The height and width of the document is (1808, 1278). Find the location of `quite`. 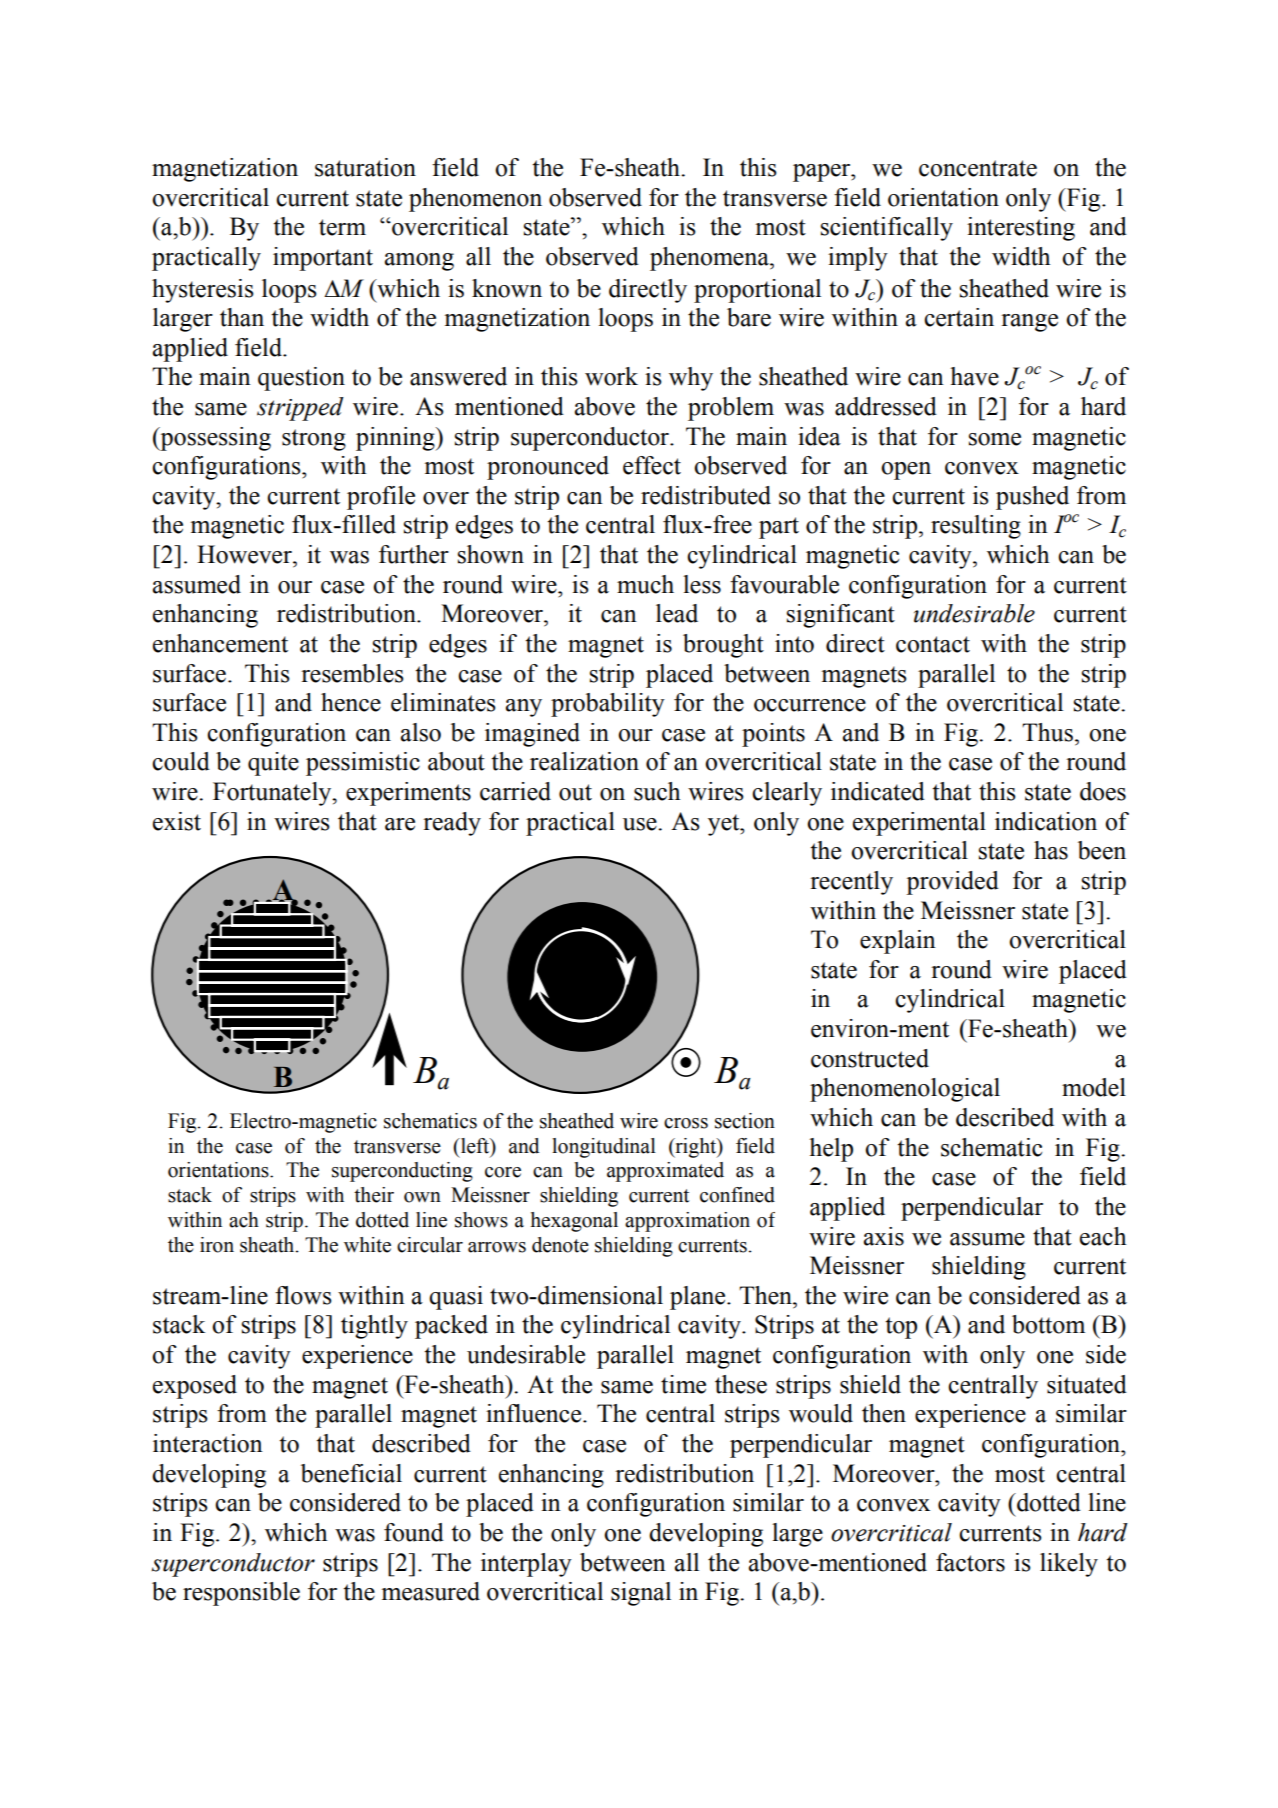

quite is located at coordinates (273, 764).
